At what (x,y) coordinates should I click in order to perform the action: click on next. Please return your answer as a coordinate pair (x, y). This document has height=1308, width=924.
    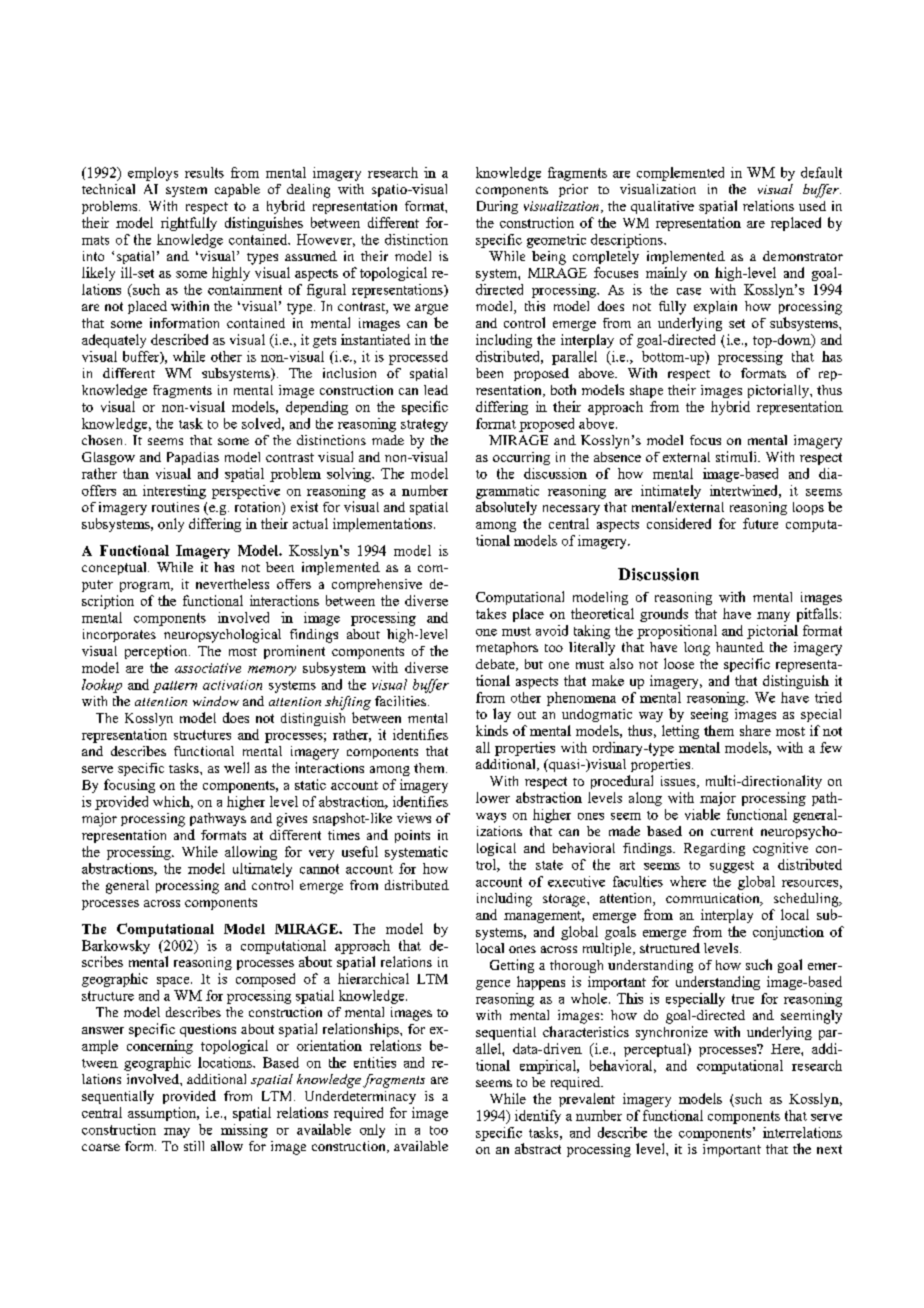
    Looking at the image, I should click on (829, 1149).
